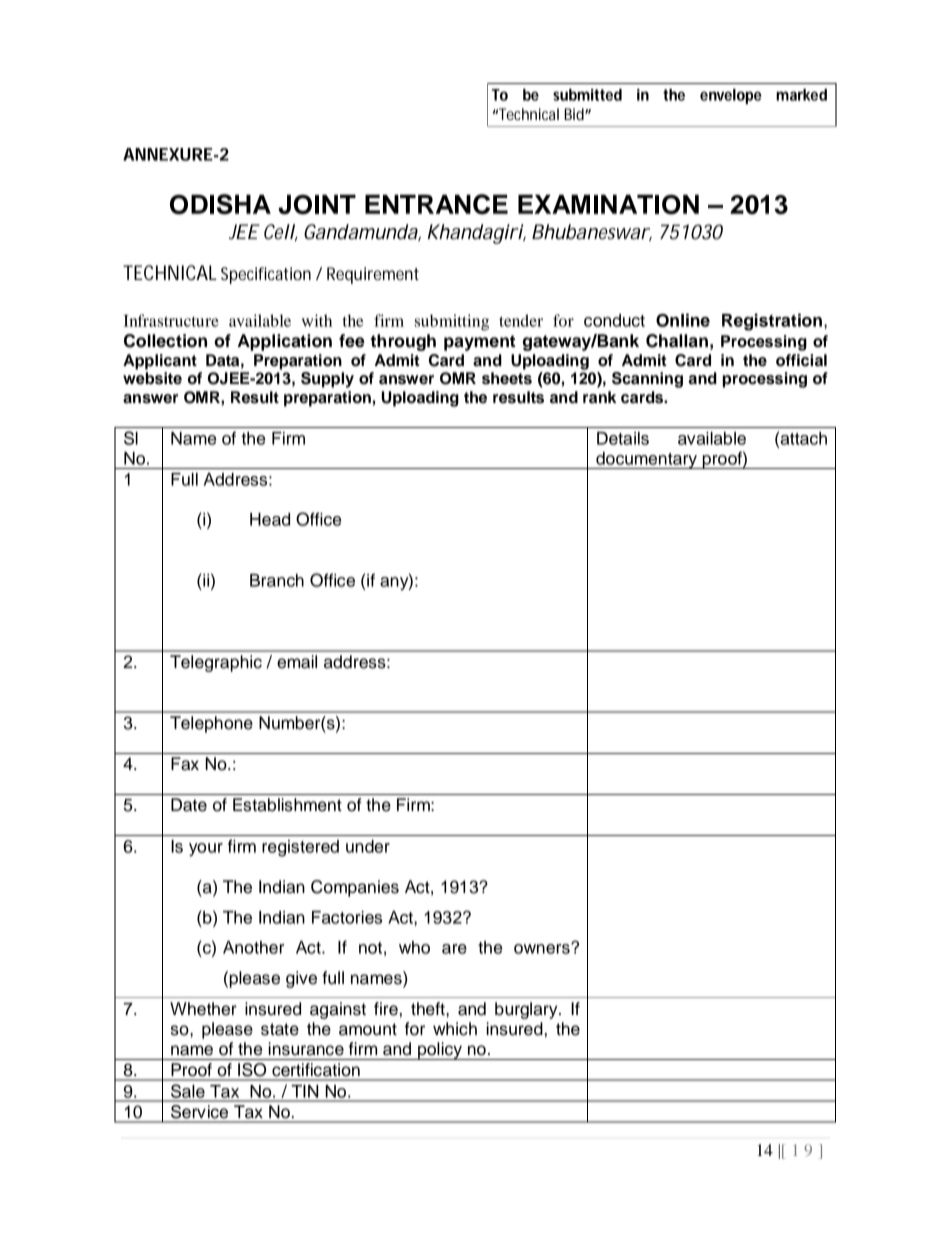 The width and height of the screenshot is (952, 1233). What do you see at coordinates (455, 1029) in the screenshot?
I see `which` at bounding box center [455, 1029].
